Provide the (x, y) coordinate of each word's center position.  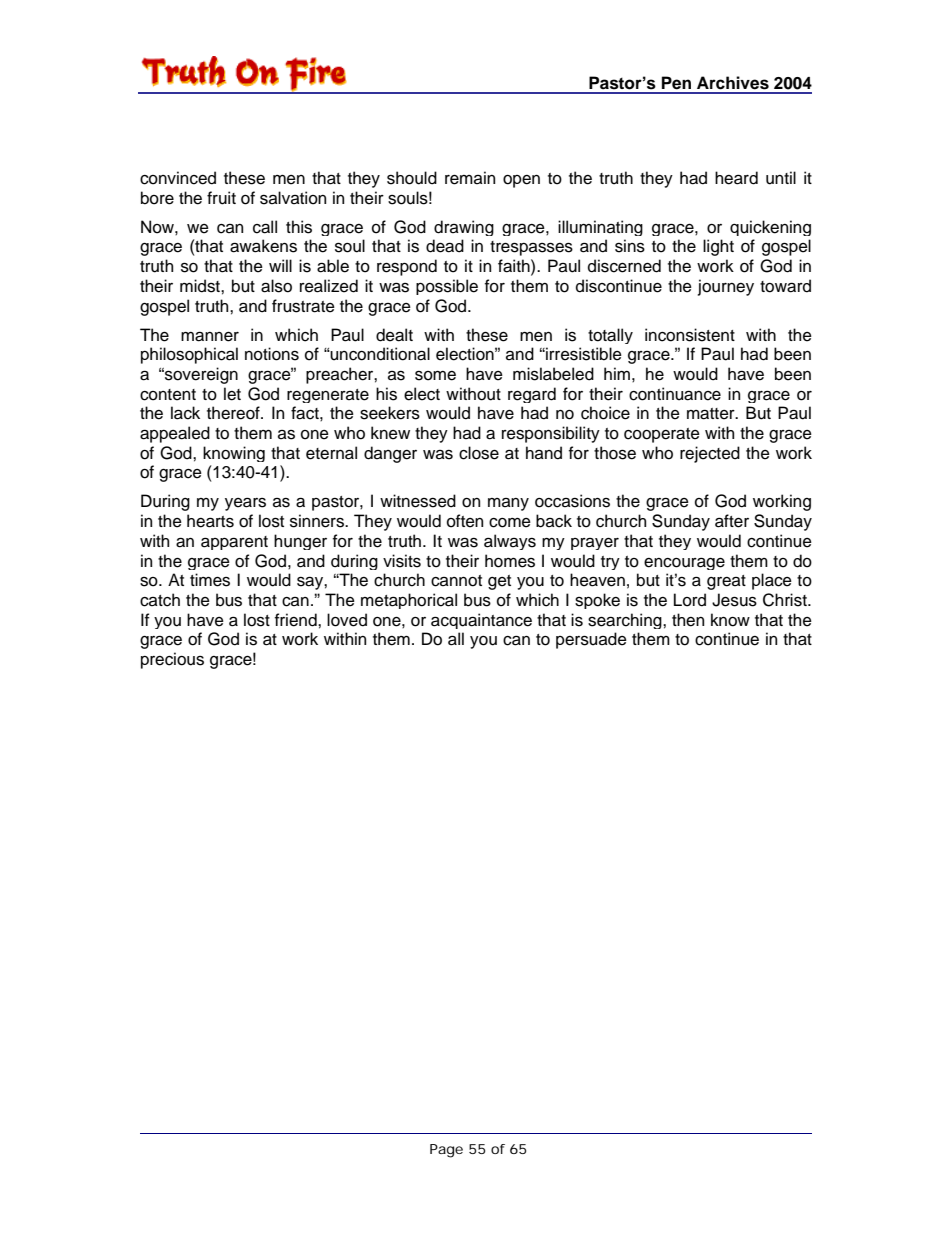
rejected (710, 454)
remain (470, 178)
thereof (234, 413)
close (479, 453)
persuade (591, 640)
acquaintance (481, 621)
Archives (733, 83)
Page (446, 1151)
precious (172, 660)
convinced (178, 178)
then (688, 620)
